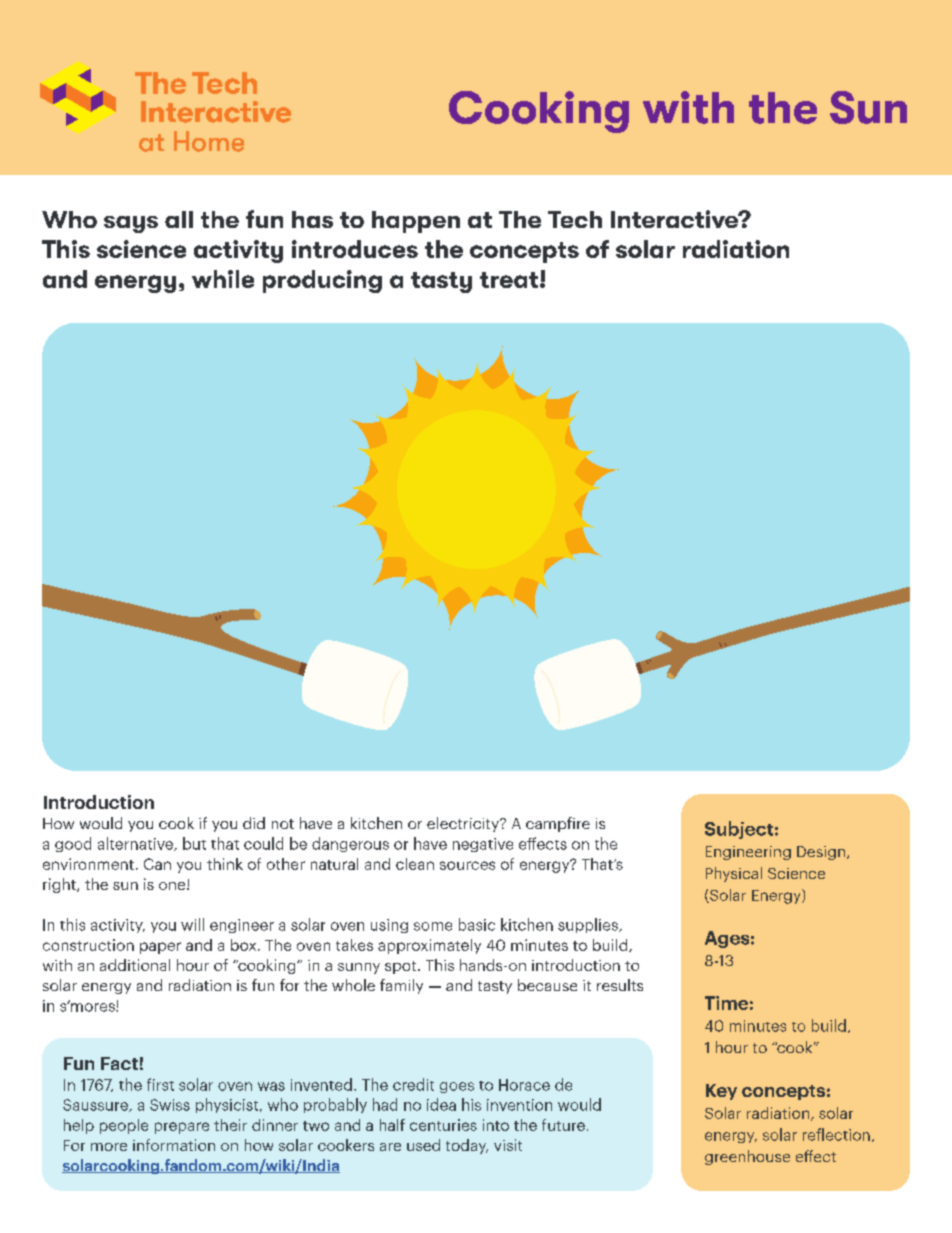  I want to click on treat, so click(510, 280).
